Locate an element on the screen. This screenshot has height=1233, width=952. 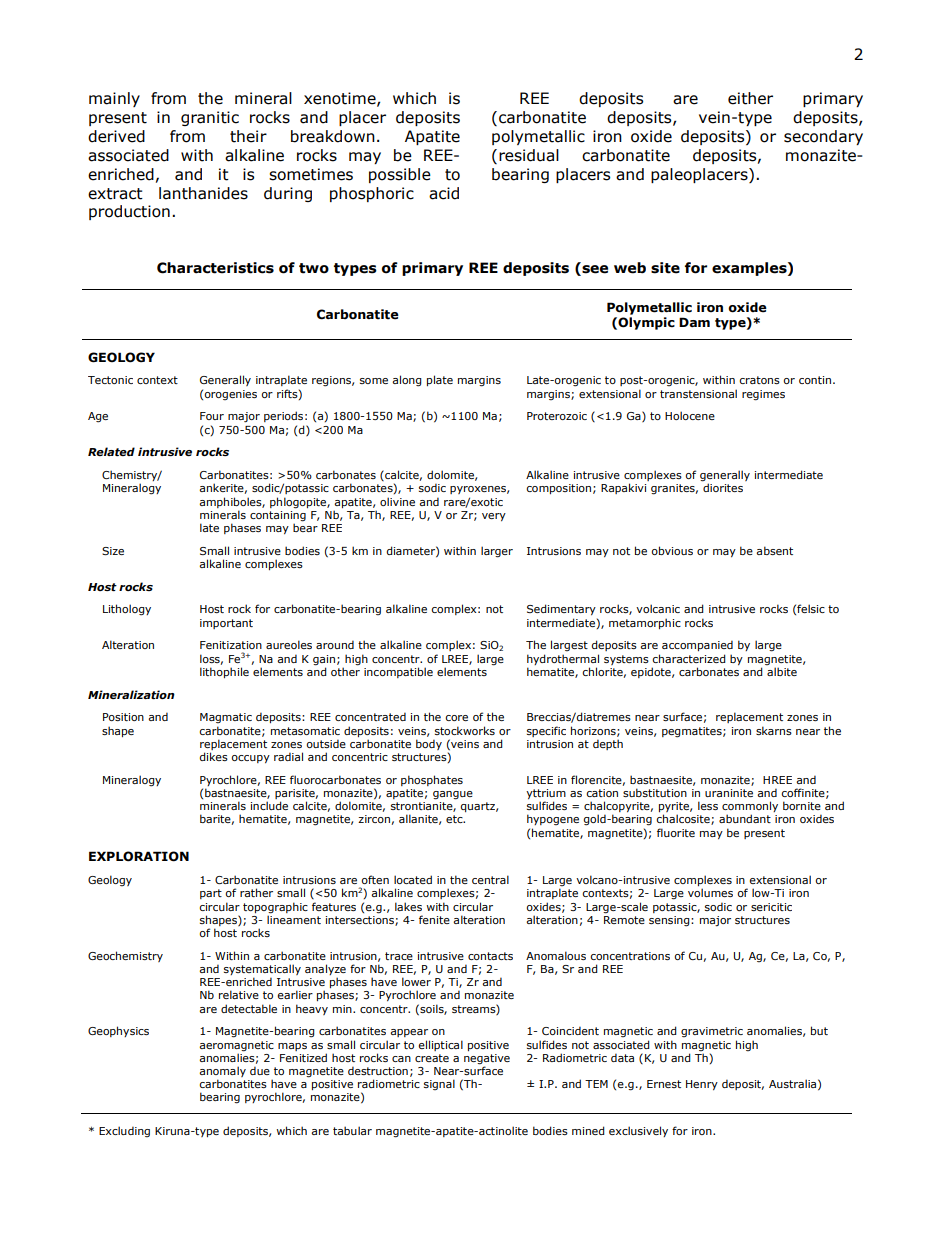
Four is located at coordinates (212, 416).
